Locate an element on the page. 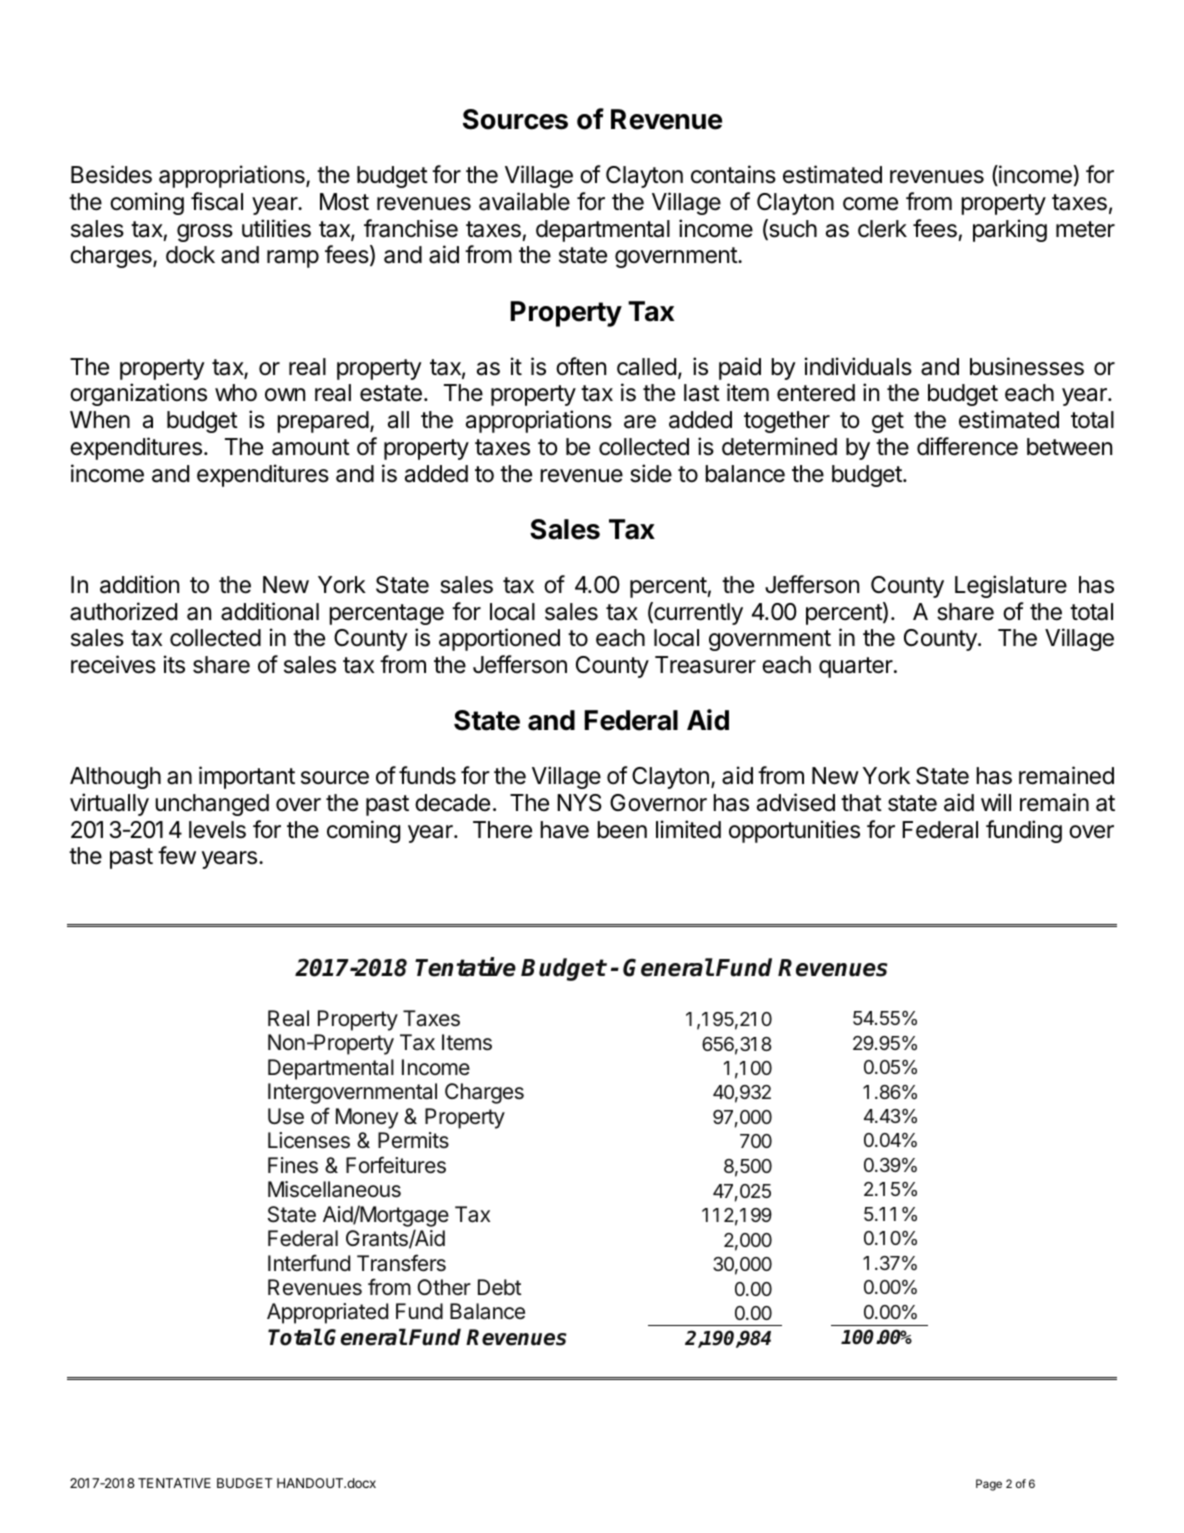 The image size is (1184, 1533). have is located at coordinates (564, 830).
